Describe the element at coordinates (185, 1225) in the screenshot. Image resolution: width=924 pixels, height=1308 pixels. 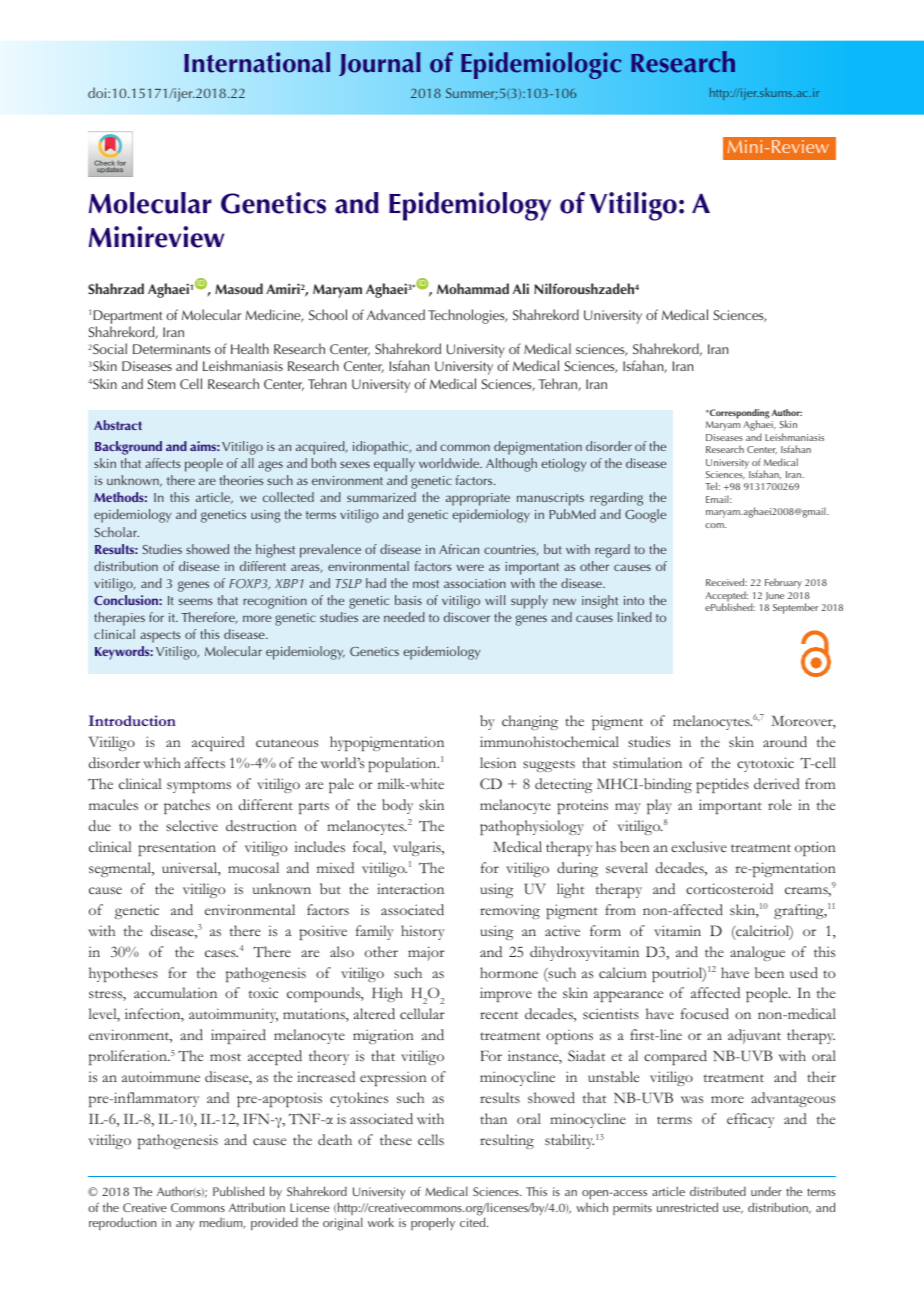
I see `any` at that location.
